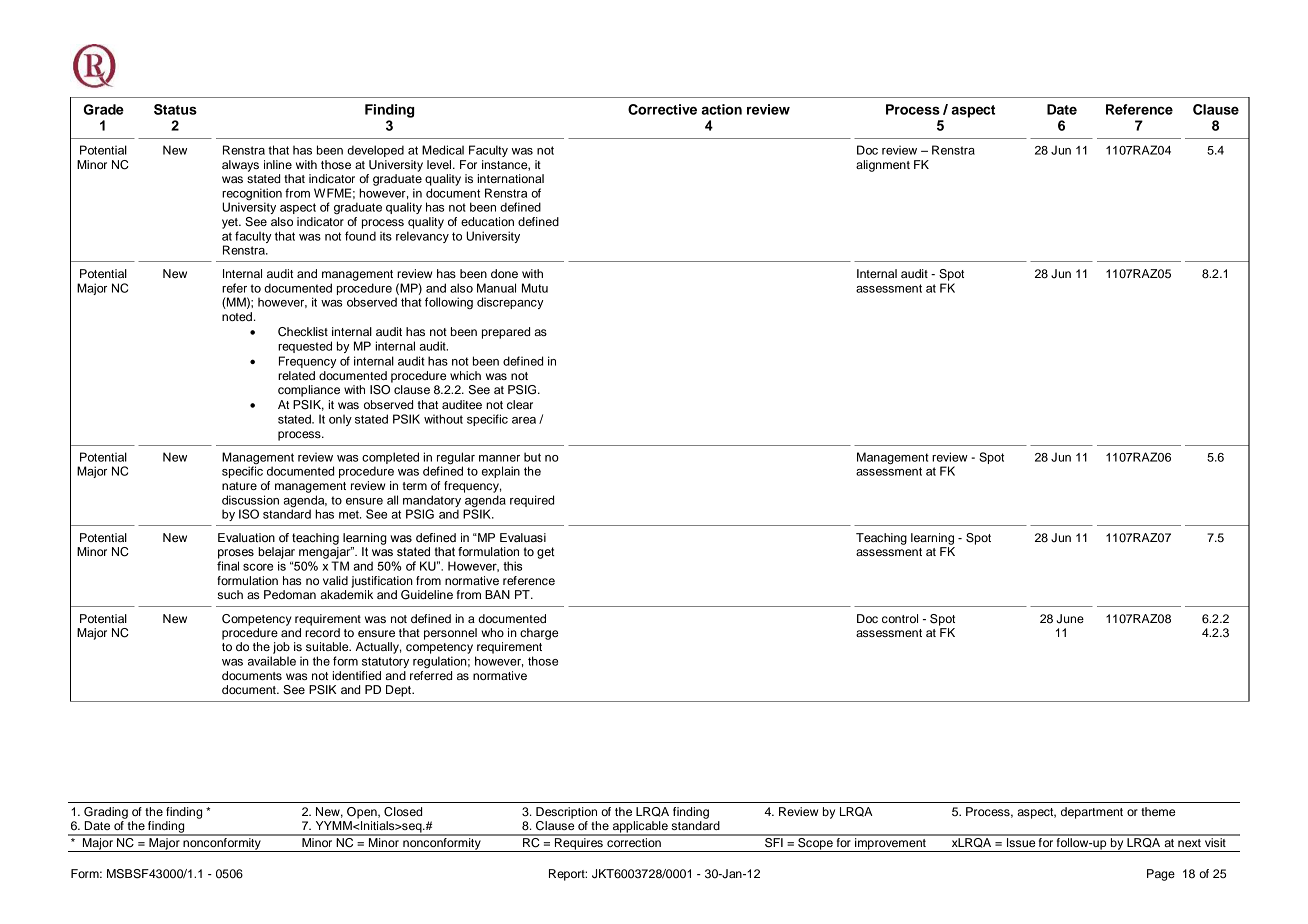  What do you see at coordinates (506, 333) in the page?
I see `prepared` at bounding box center [506, 333].
